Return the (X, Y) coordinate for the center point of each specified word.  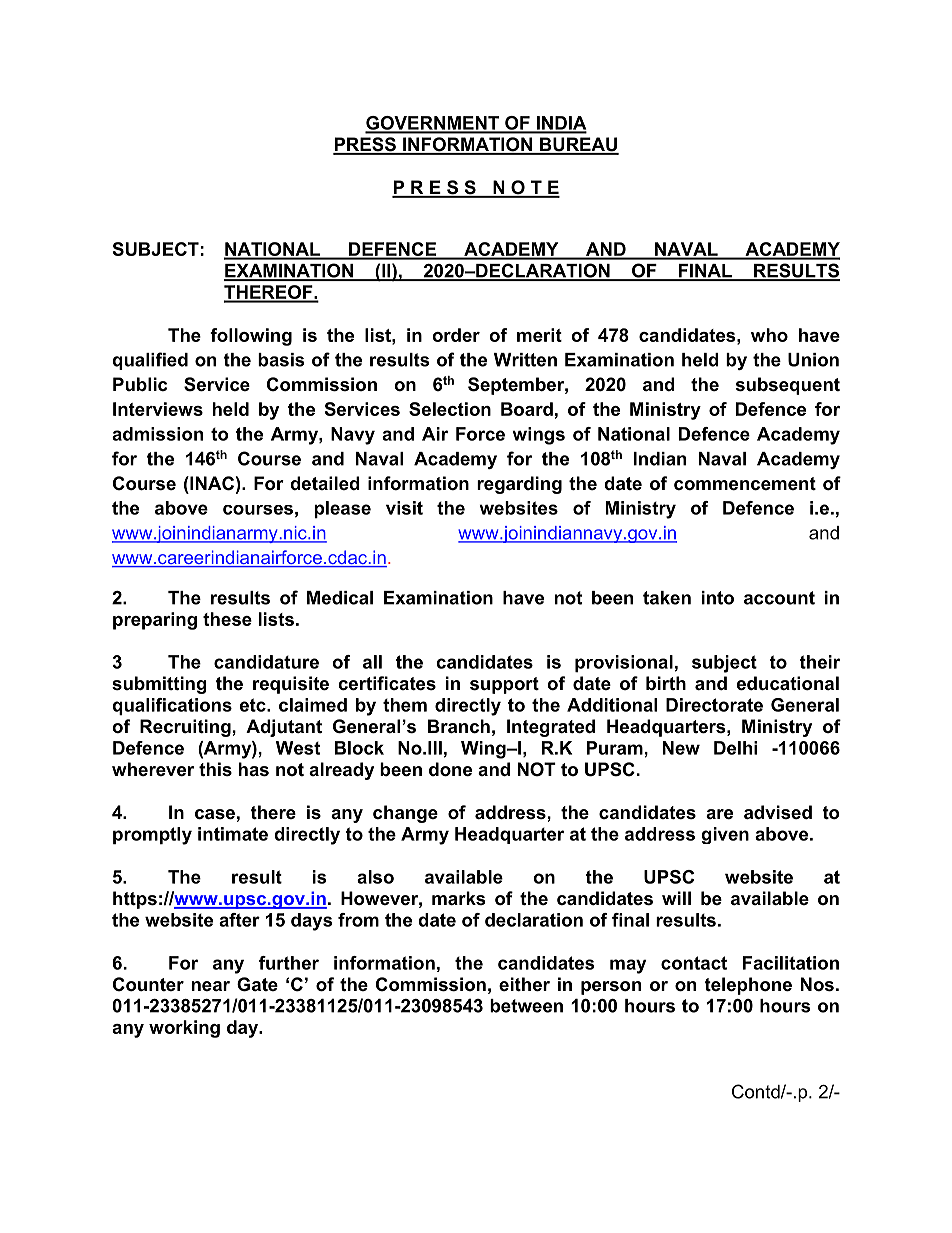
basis (281, 360)
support (504, 685)
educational (788, 683)
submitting (159, 685)
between (526, 1006)
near (211, 986)
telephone (748, 986)
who (769, 335)
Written (525, 360)
